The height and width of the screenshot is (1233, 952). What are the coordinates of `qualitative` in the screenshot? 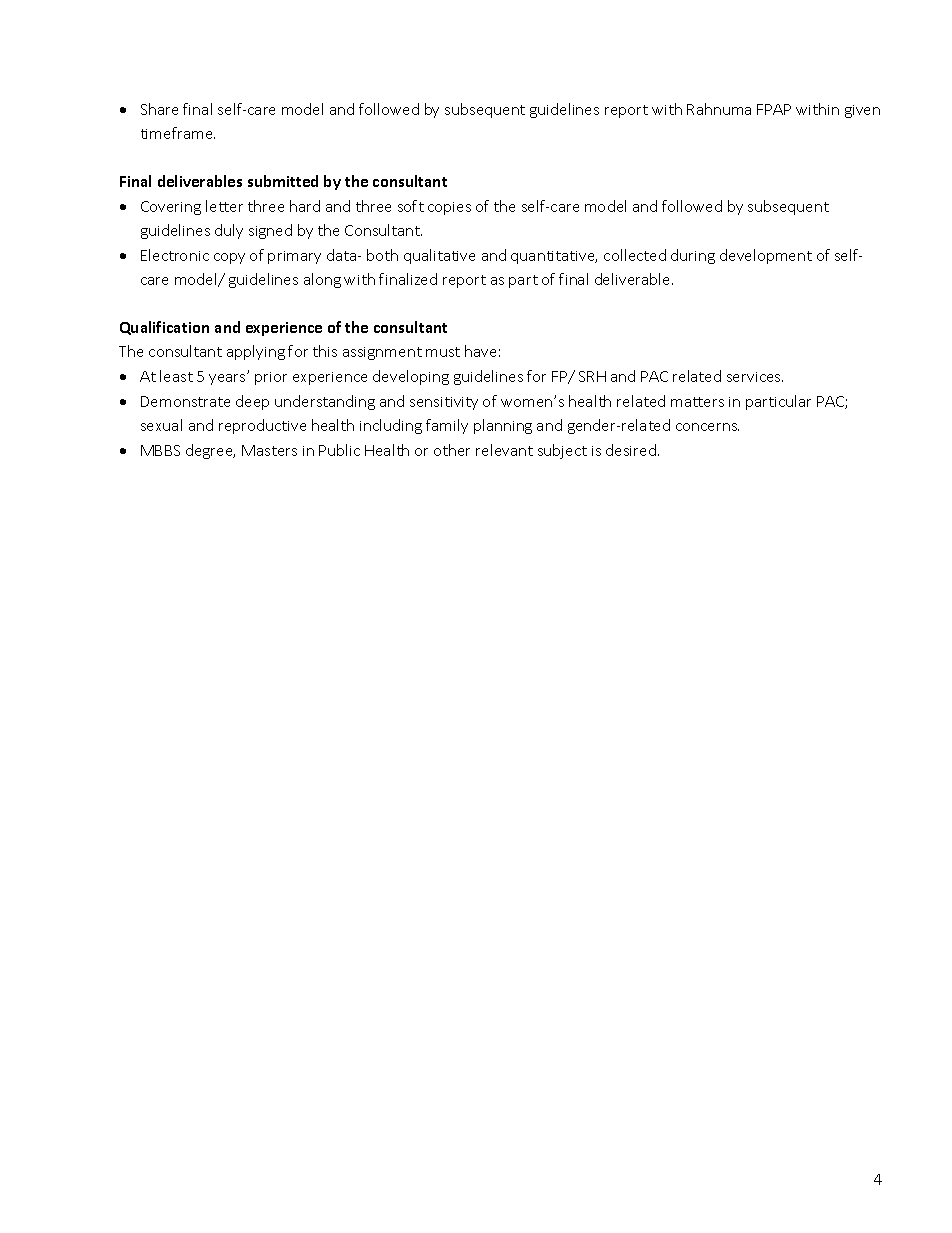 It's located at (439, 256).
